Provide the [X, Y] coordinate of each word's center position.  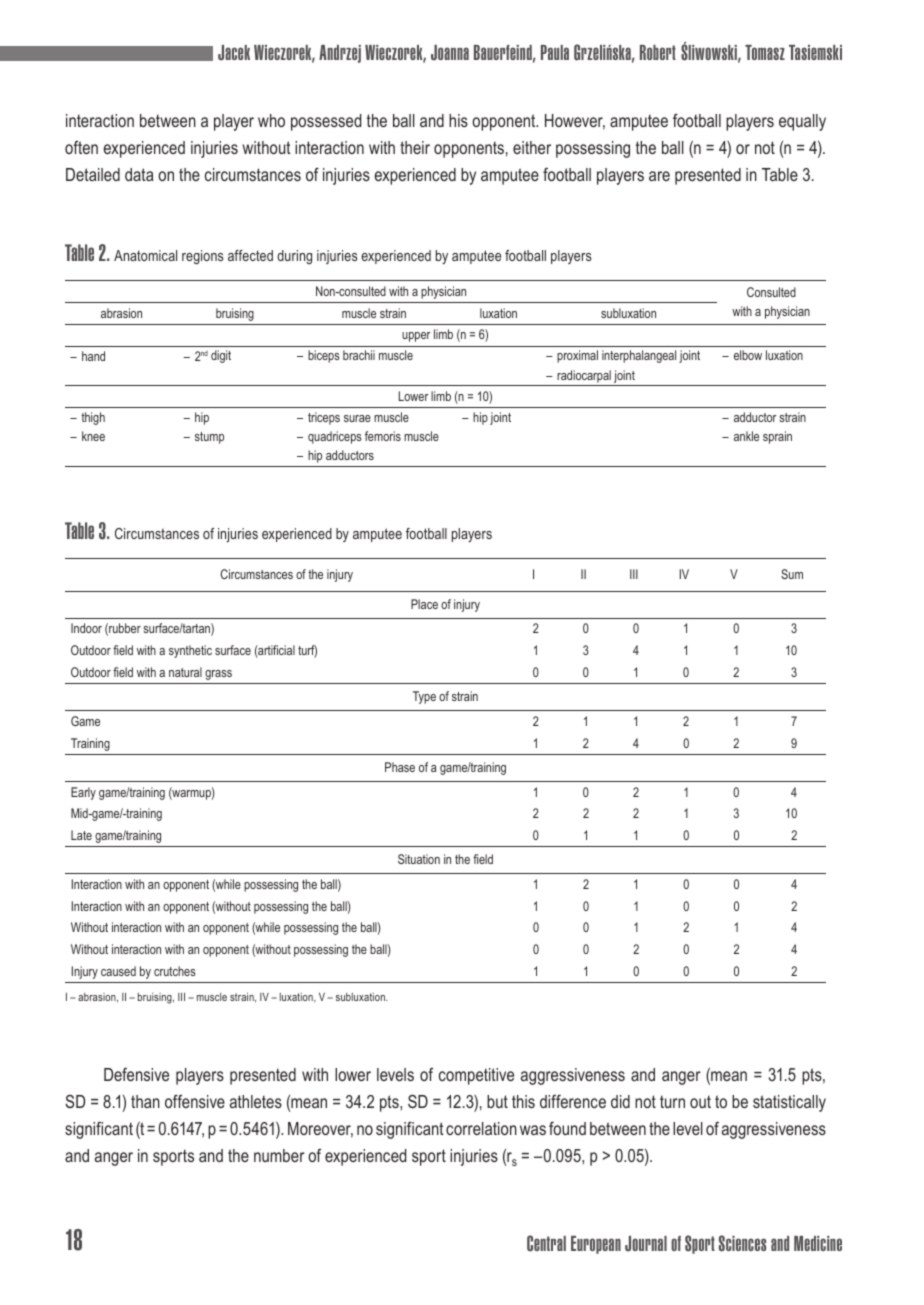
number [279, 1155]
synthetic [190, 651]
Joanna [450, 53]
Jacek [234, 53]
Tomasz [765, 52]
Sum [792, 574]
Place [424, 604]
